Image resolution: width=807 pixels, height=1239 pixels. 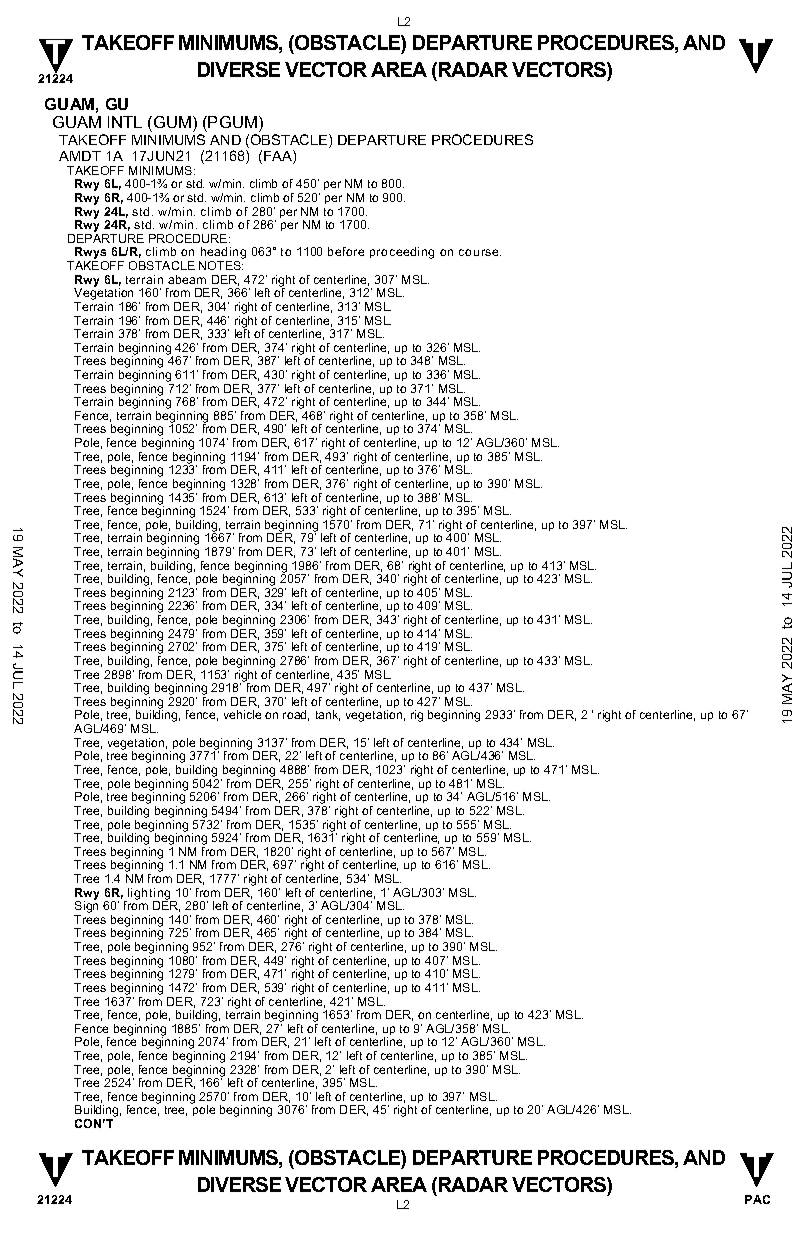 I want to click on Sign, so click(x=86, y=907).
